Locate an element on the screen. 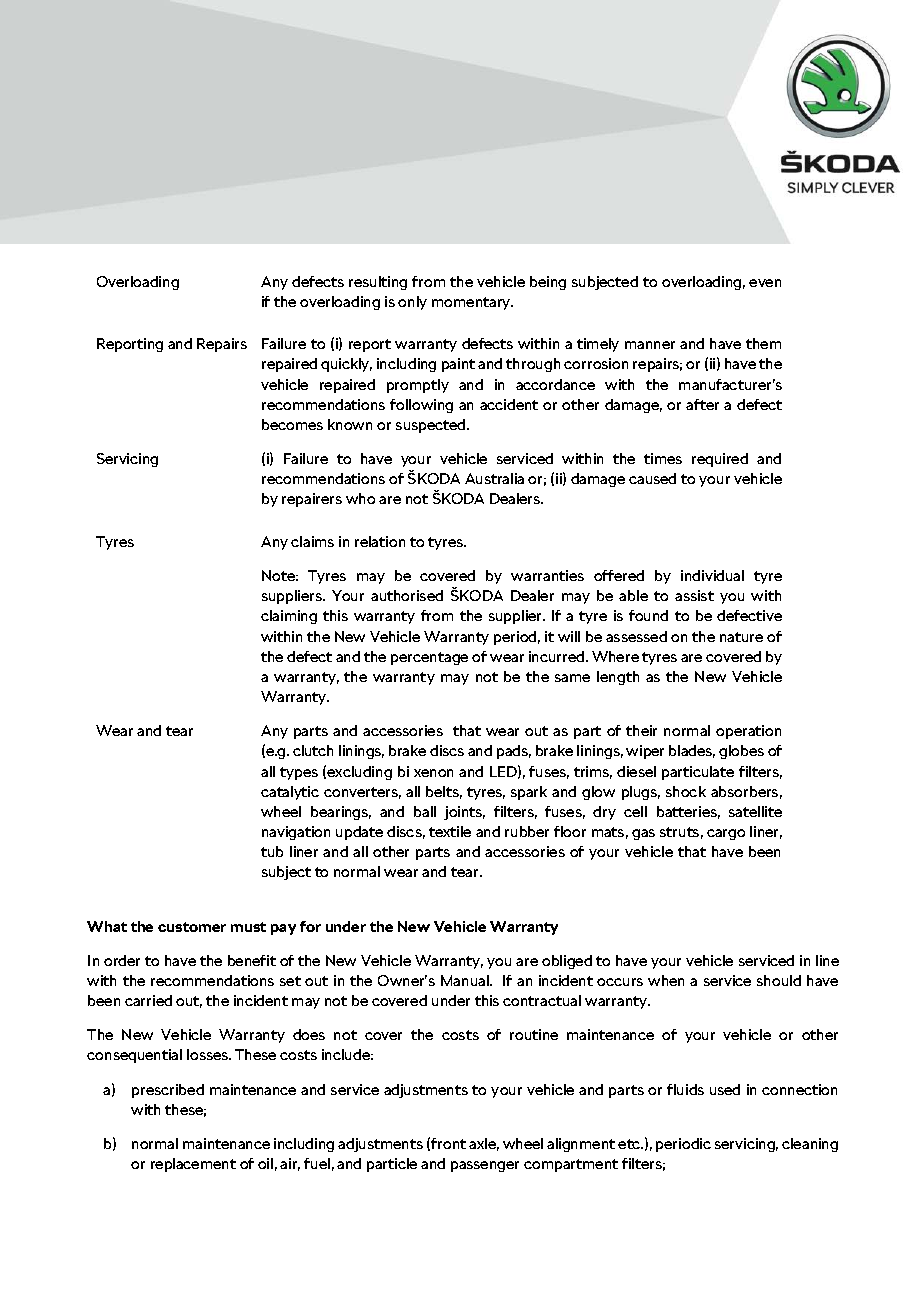 The height and width of the screenshot is (1307, 924). axle is located at coordinates (484, 1144).
